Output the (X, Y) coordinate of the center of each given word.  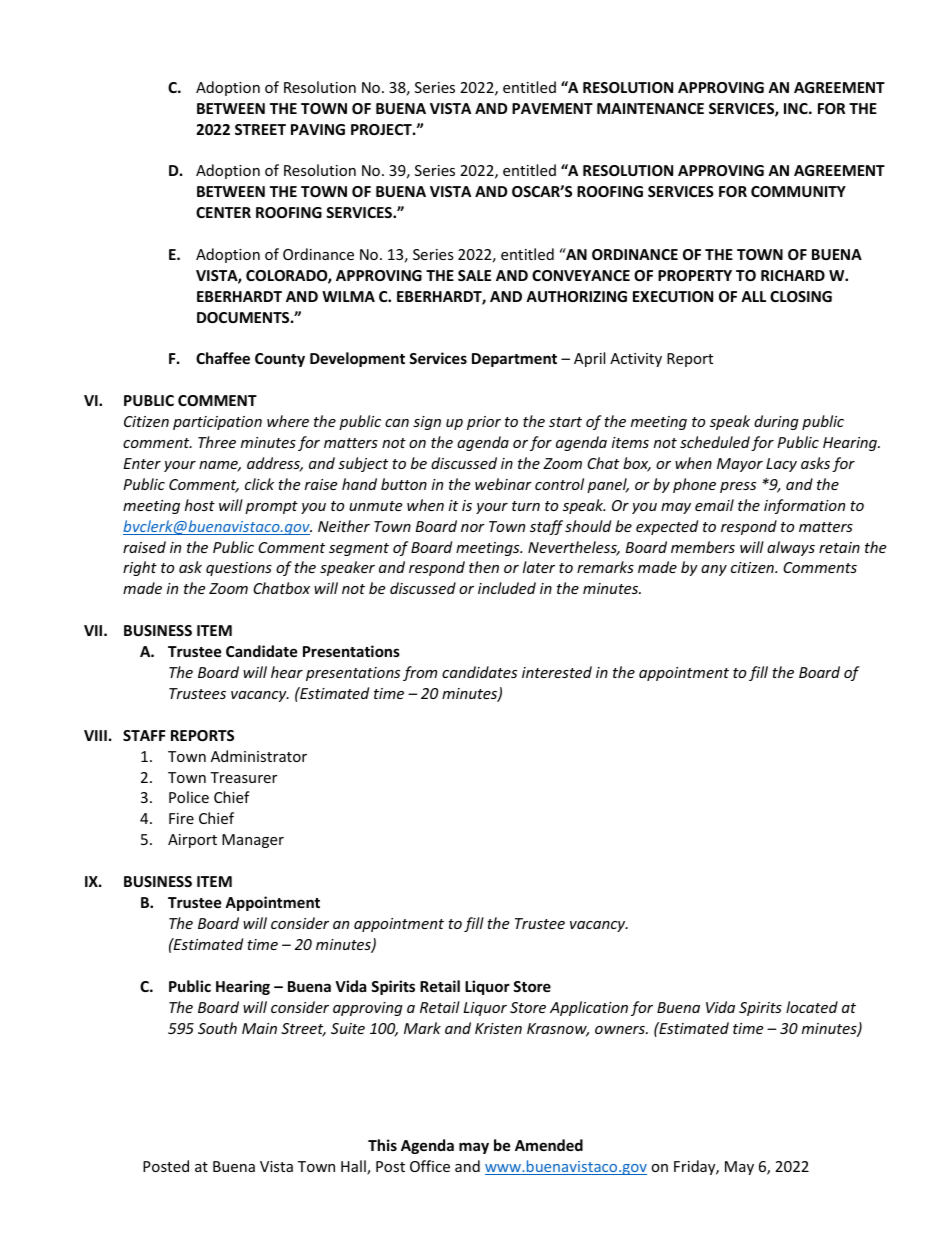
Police (189, 797)
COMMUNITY (798, 191)
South (217, 1028)
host (200, 505)
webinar (503, 484)
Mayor (740, 465)
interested (557, 672)
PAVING (318, 129)
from (420, 673)
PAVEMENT (552, 108)
